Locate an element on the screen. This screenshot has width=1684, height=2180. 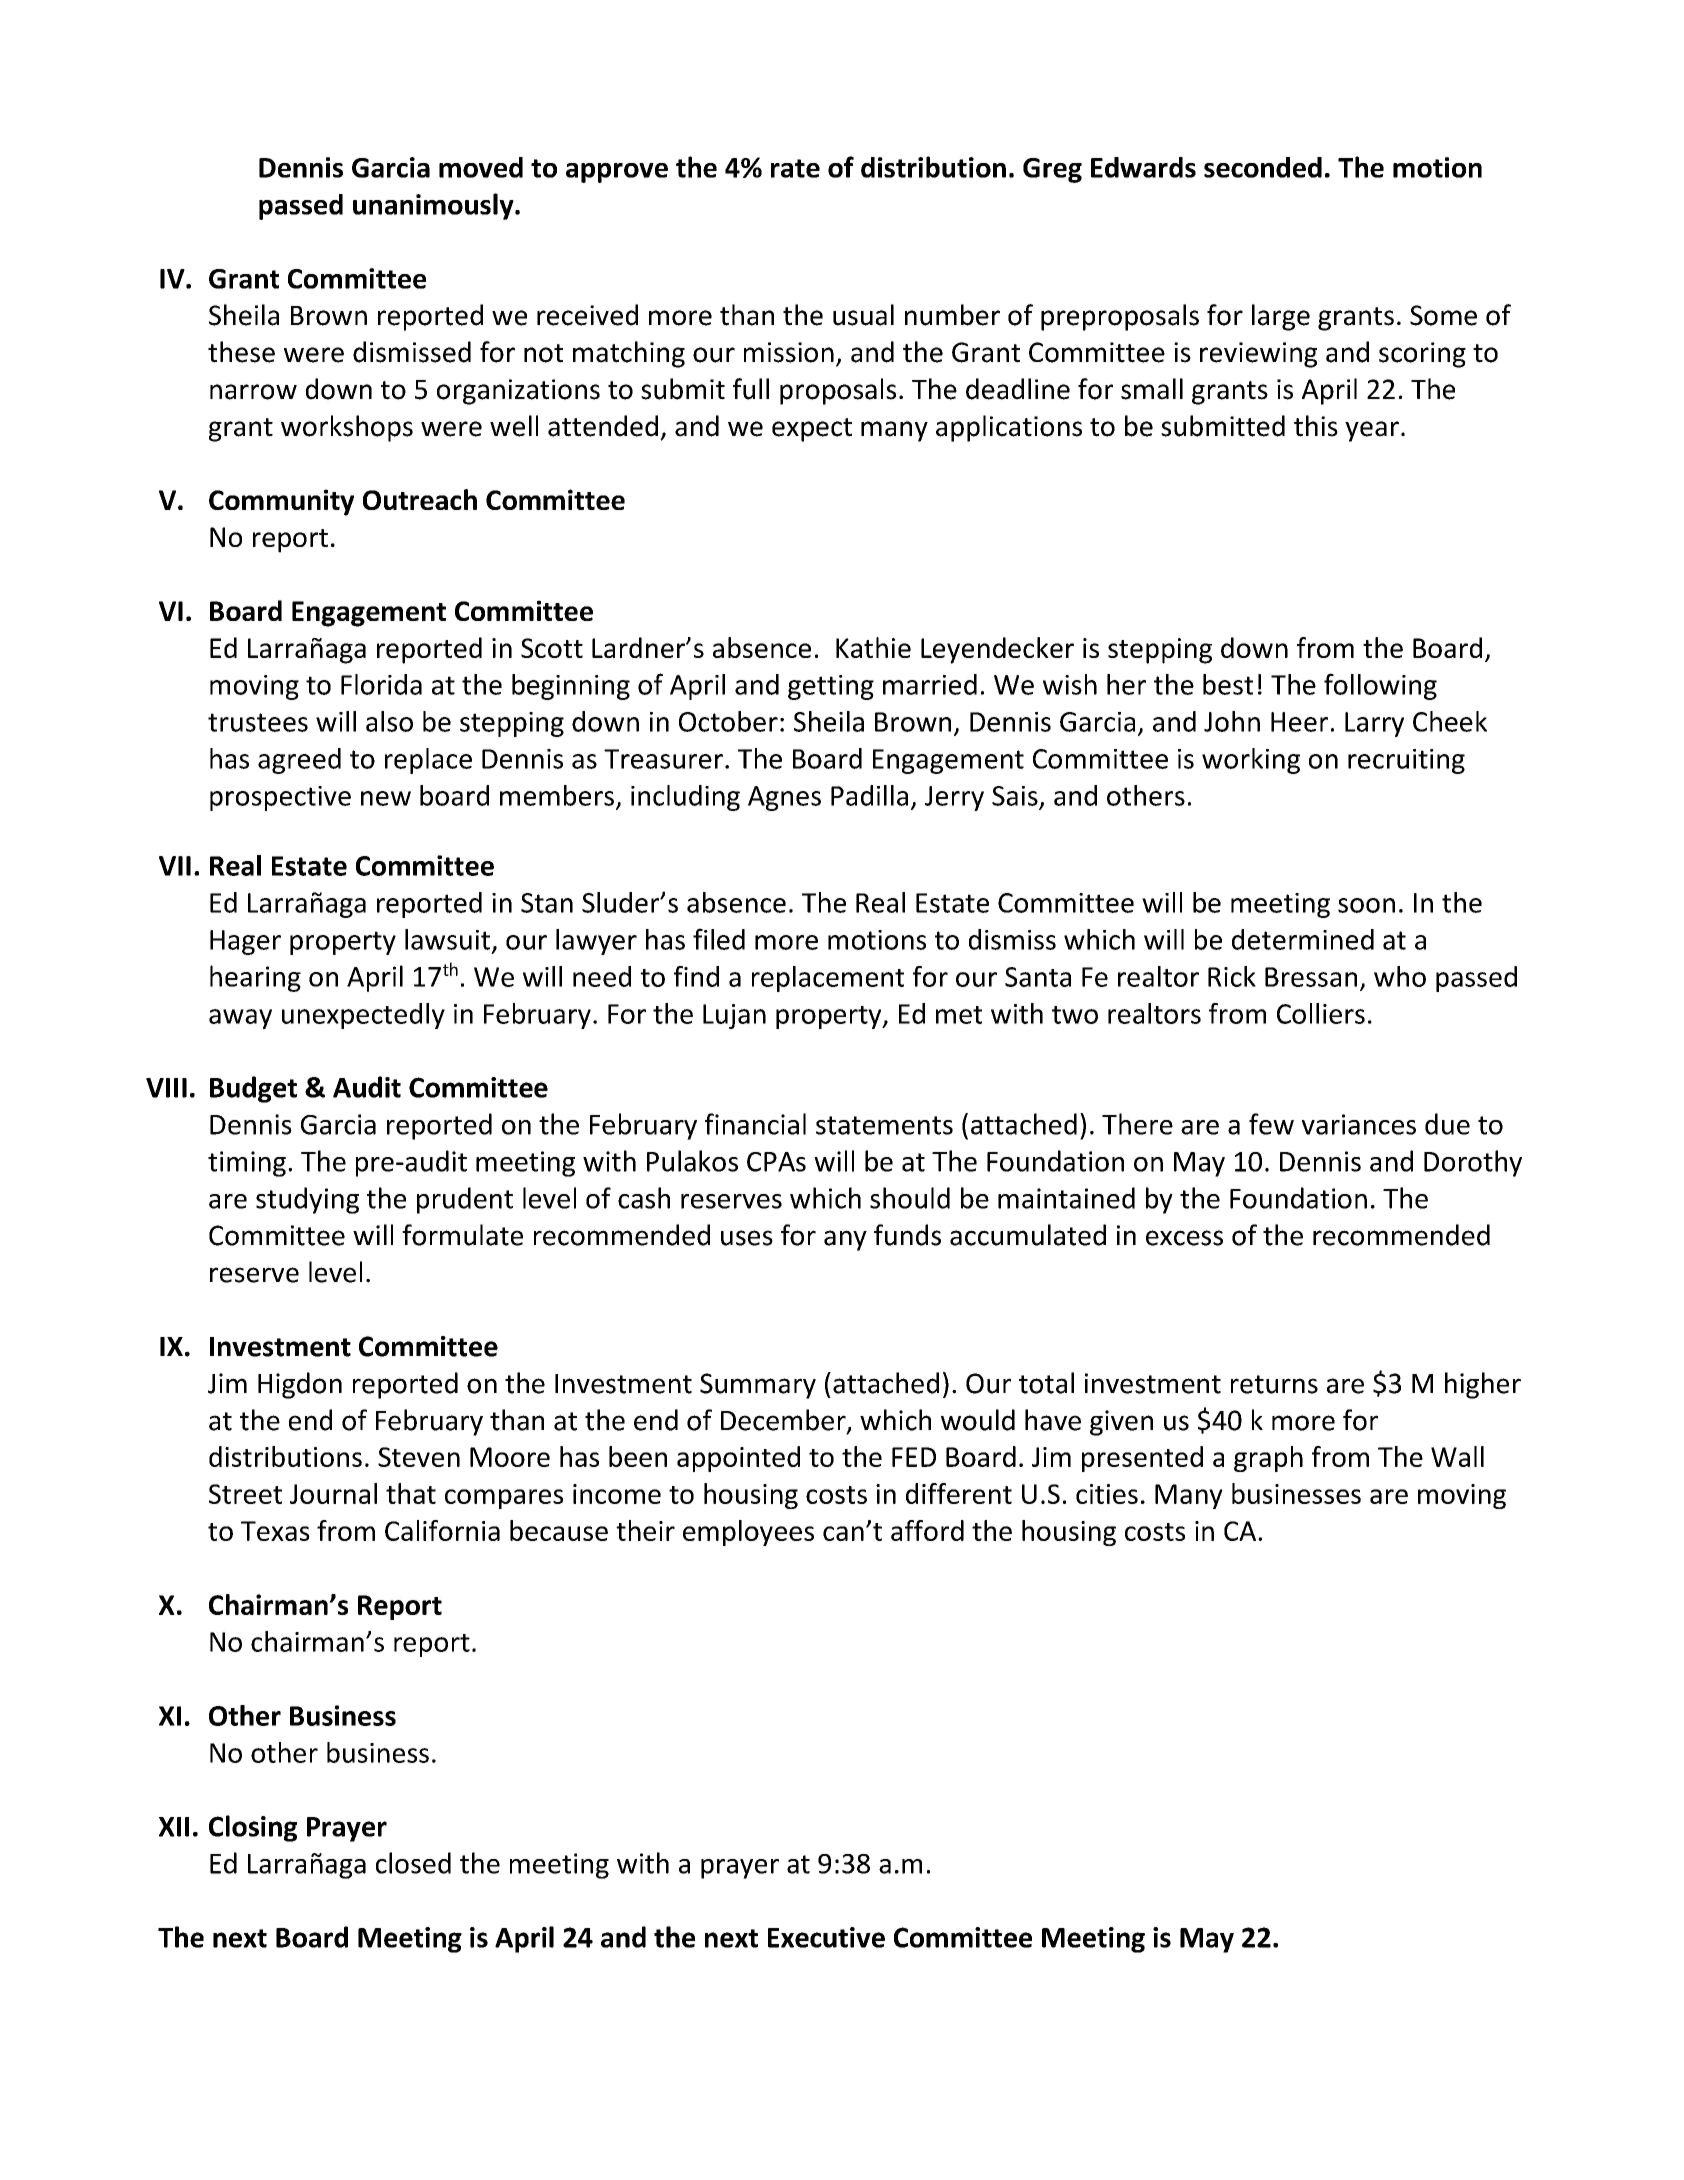
returns is located at coordinates (1274, 1384).
